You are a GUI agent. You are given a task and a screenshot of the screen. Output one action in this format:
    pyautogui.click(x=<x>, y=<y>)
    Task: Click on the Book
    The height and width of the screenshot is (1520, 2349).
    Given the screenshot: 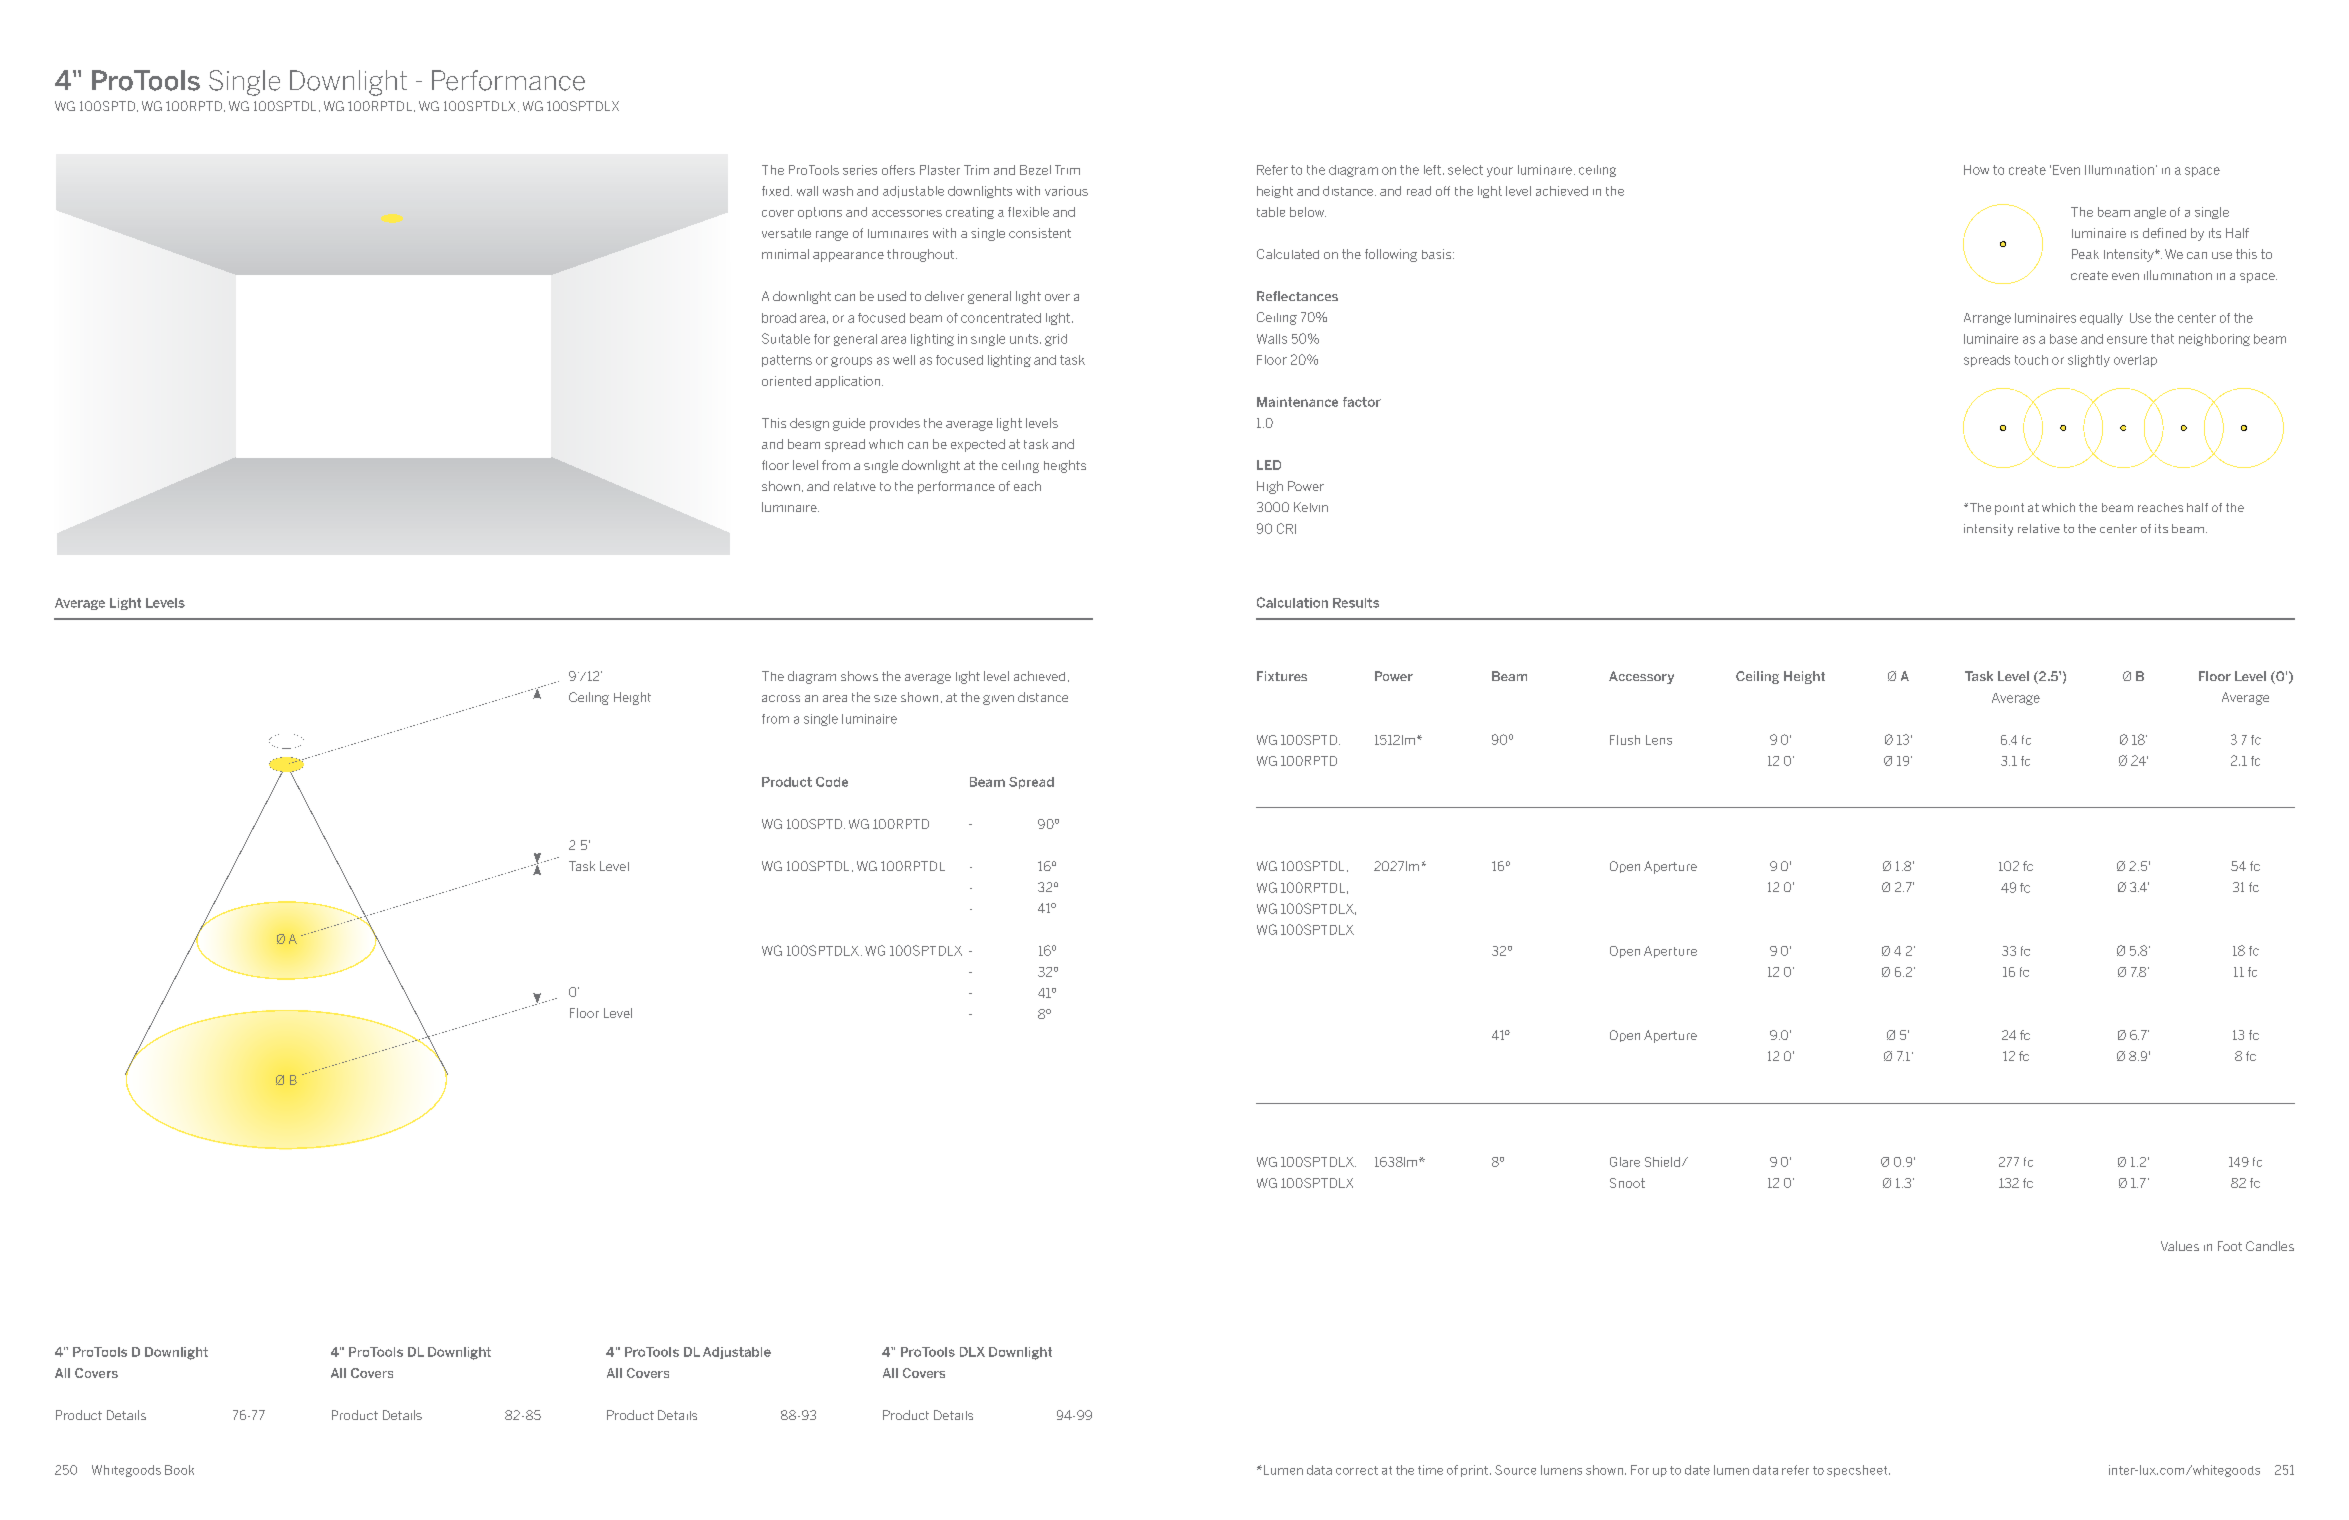 What is the action you would take?
    pyautogui.click(x=179, y=1470)
